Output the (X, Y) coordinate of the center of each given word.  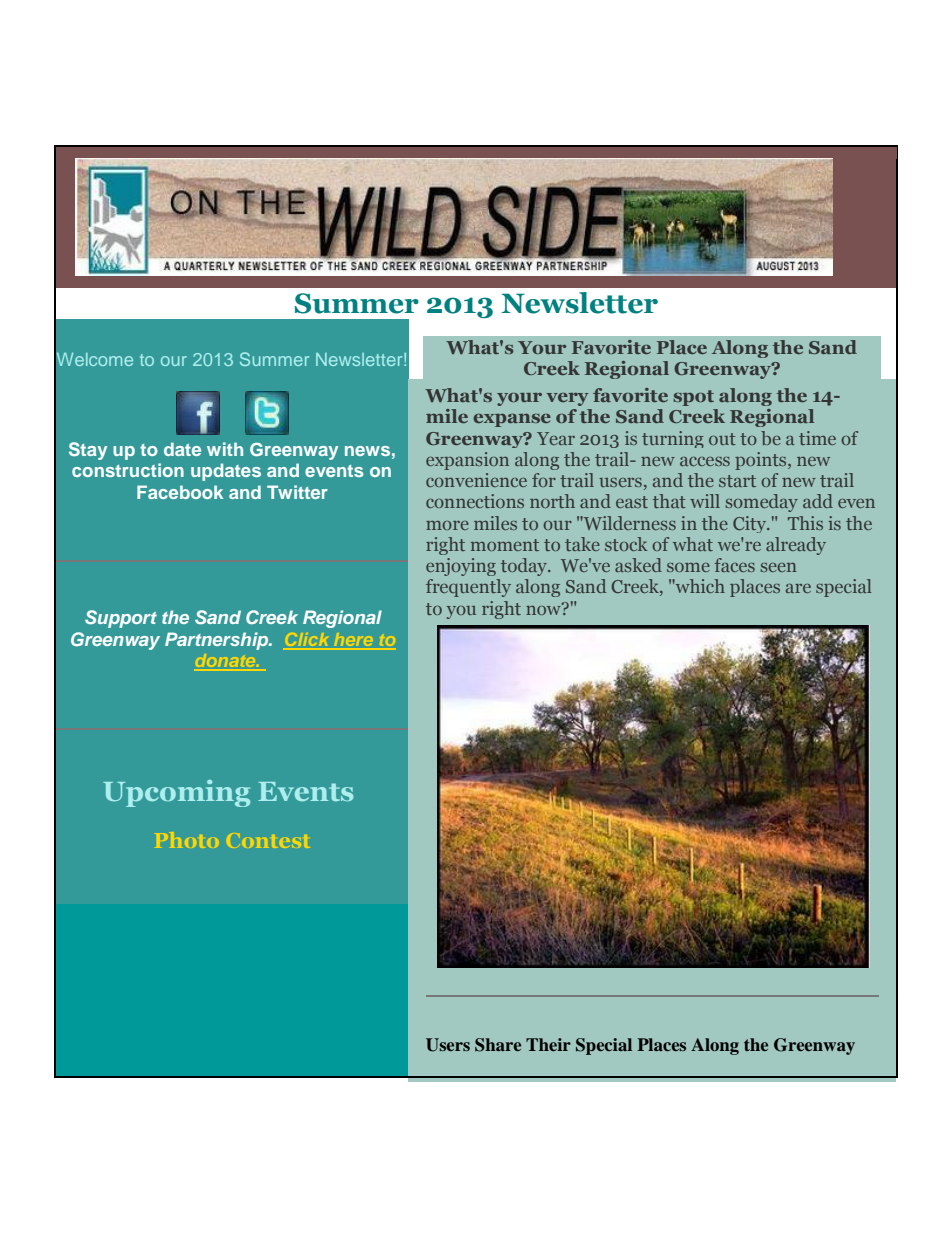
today (525, 567)
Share (498, 1045)
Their (548, 1044)
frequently (468, 588)
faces (734, 565)
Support (121, 619)
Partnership (218, 641)
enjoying (461, 567)
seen (778, 567)
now (544, 609)
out (722, 439)
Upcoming (176, 793)
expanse (512, 420)
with (225, 449)
